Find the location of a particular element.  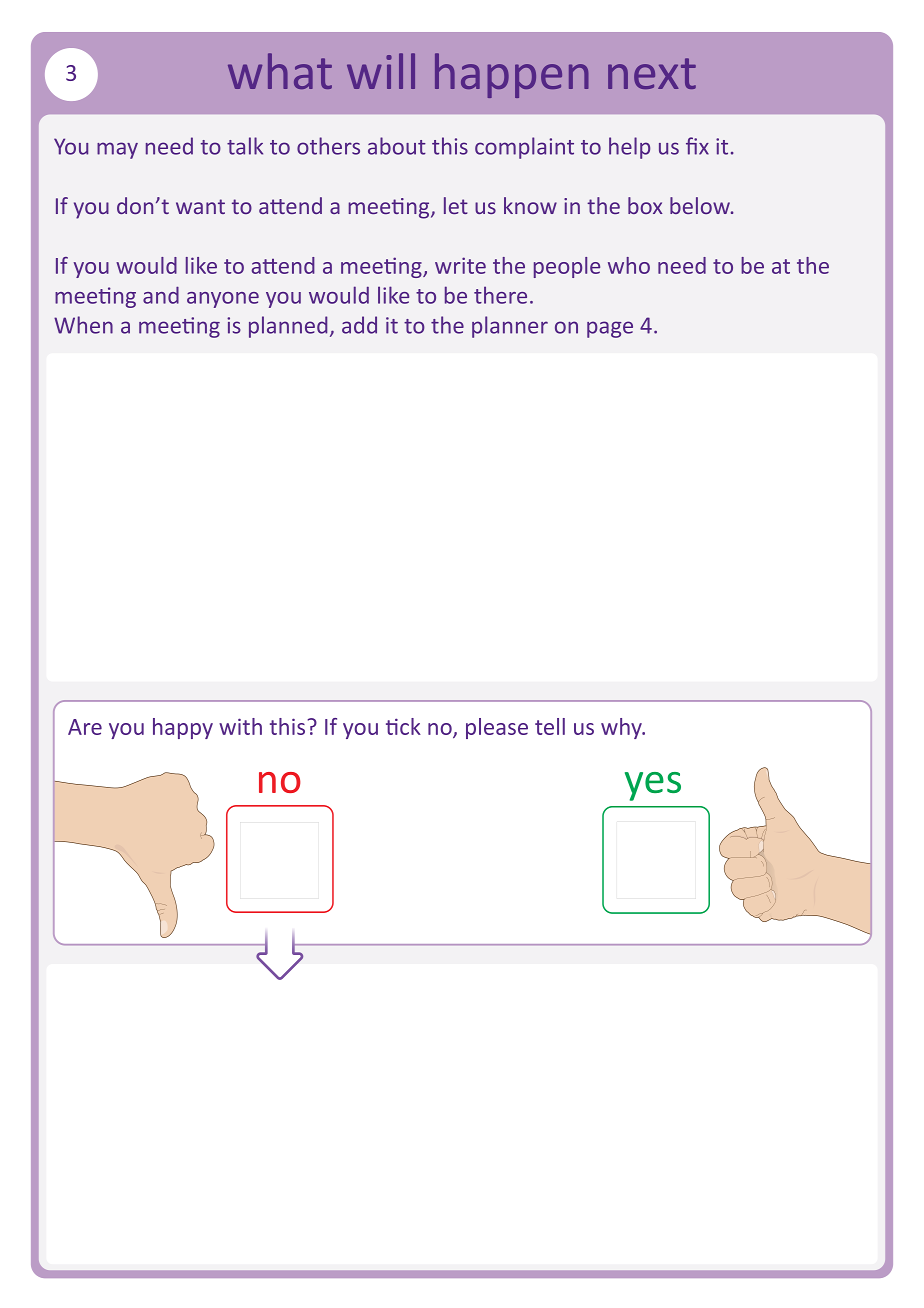

yes is located at coordinates (653, 786).
